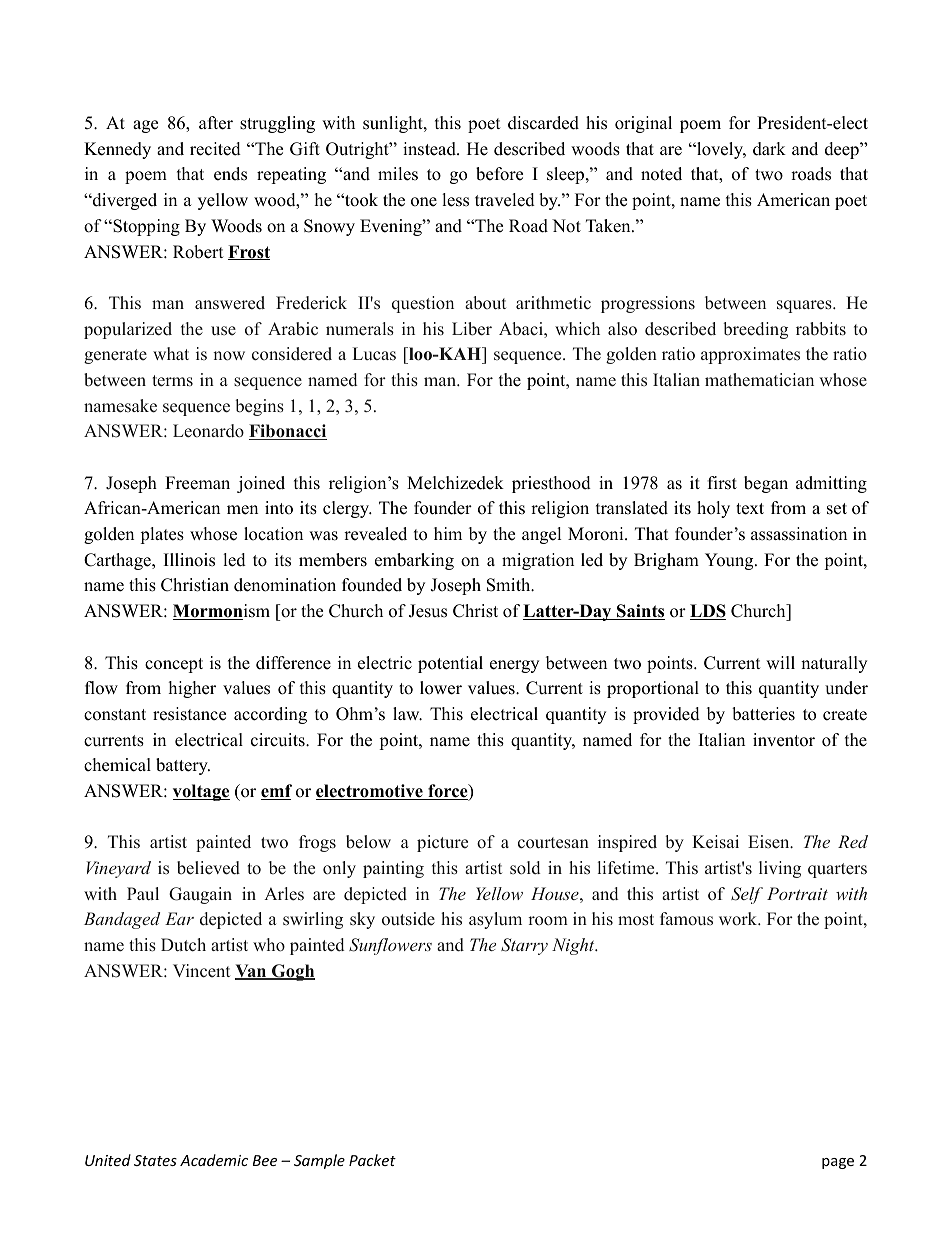 Image resolution: width=952 pixels, height=1233 pixels. What do you see at coordinates (215, 149) in the document?
I see `recited` at bounding box center [215, 149].
